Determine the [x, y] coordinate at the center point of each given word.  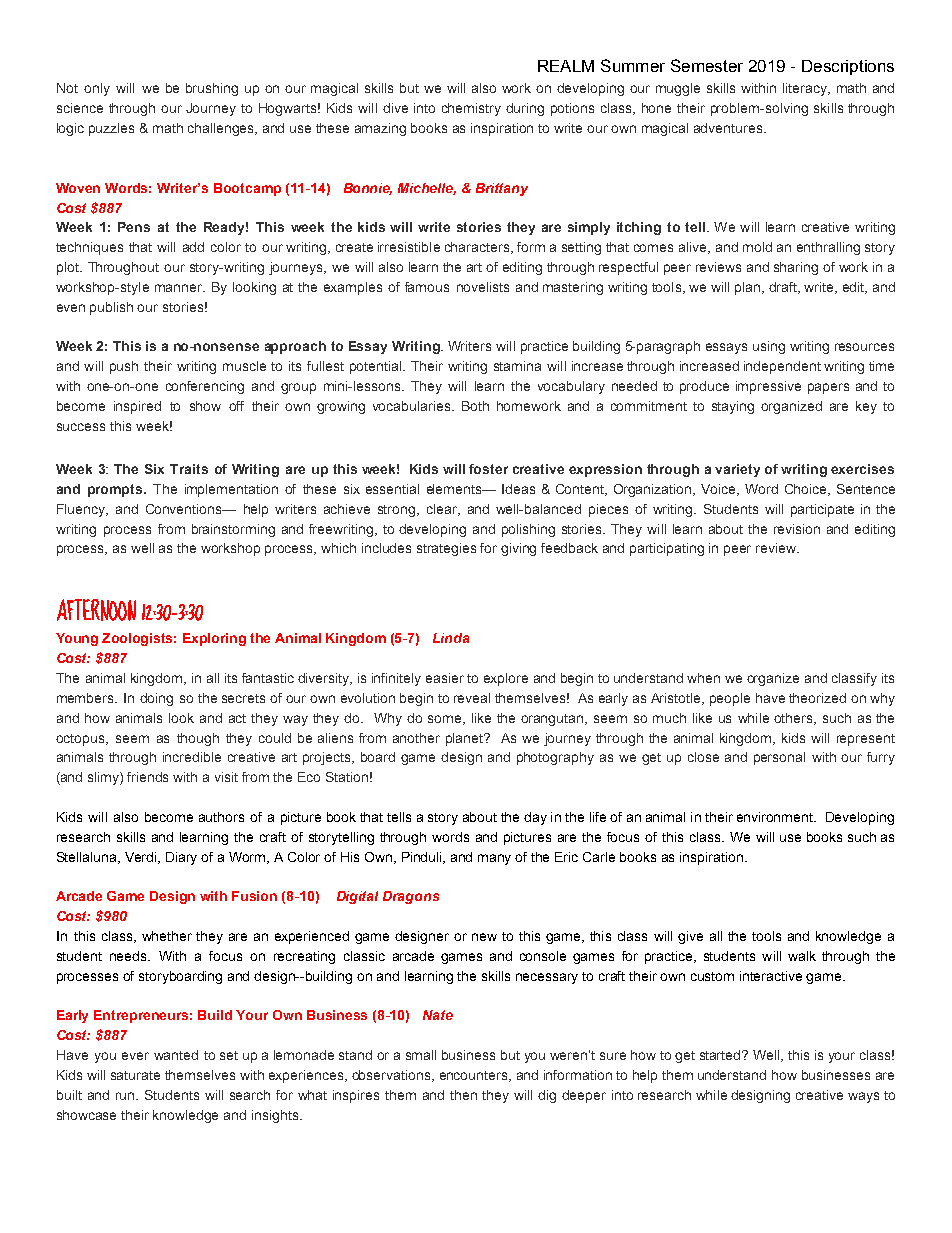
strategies [446, 549]
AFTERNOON [96, 610]
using [769, 347]
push [124, 367]
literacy [806, 89]
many [494, 859]
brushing [212, 89]
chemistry [471, 109]
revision [797, 529]
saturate [135, 1075]
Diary [181, 858]
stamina [517, 366]
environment [776, 817]
